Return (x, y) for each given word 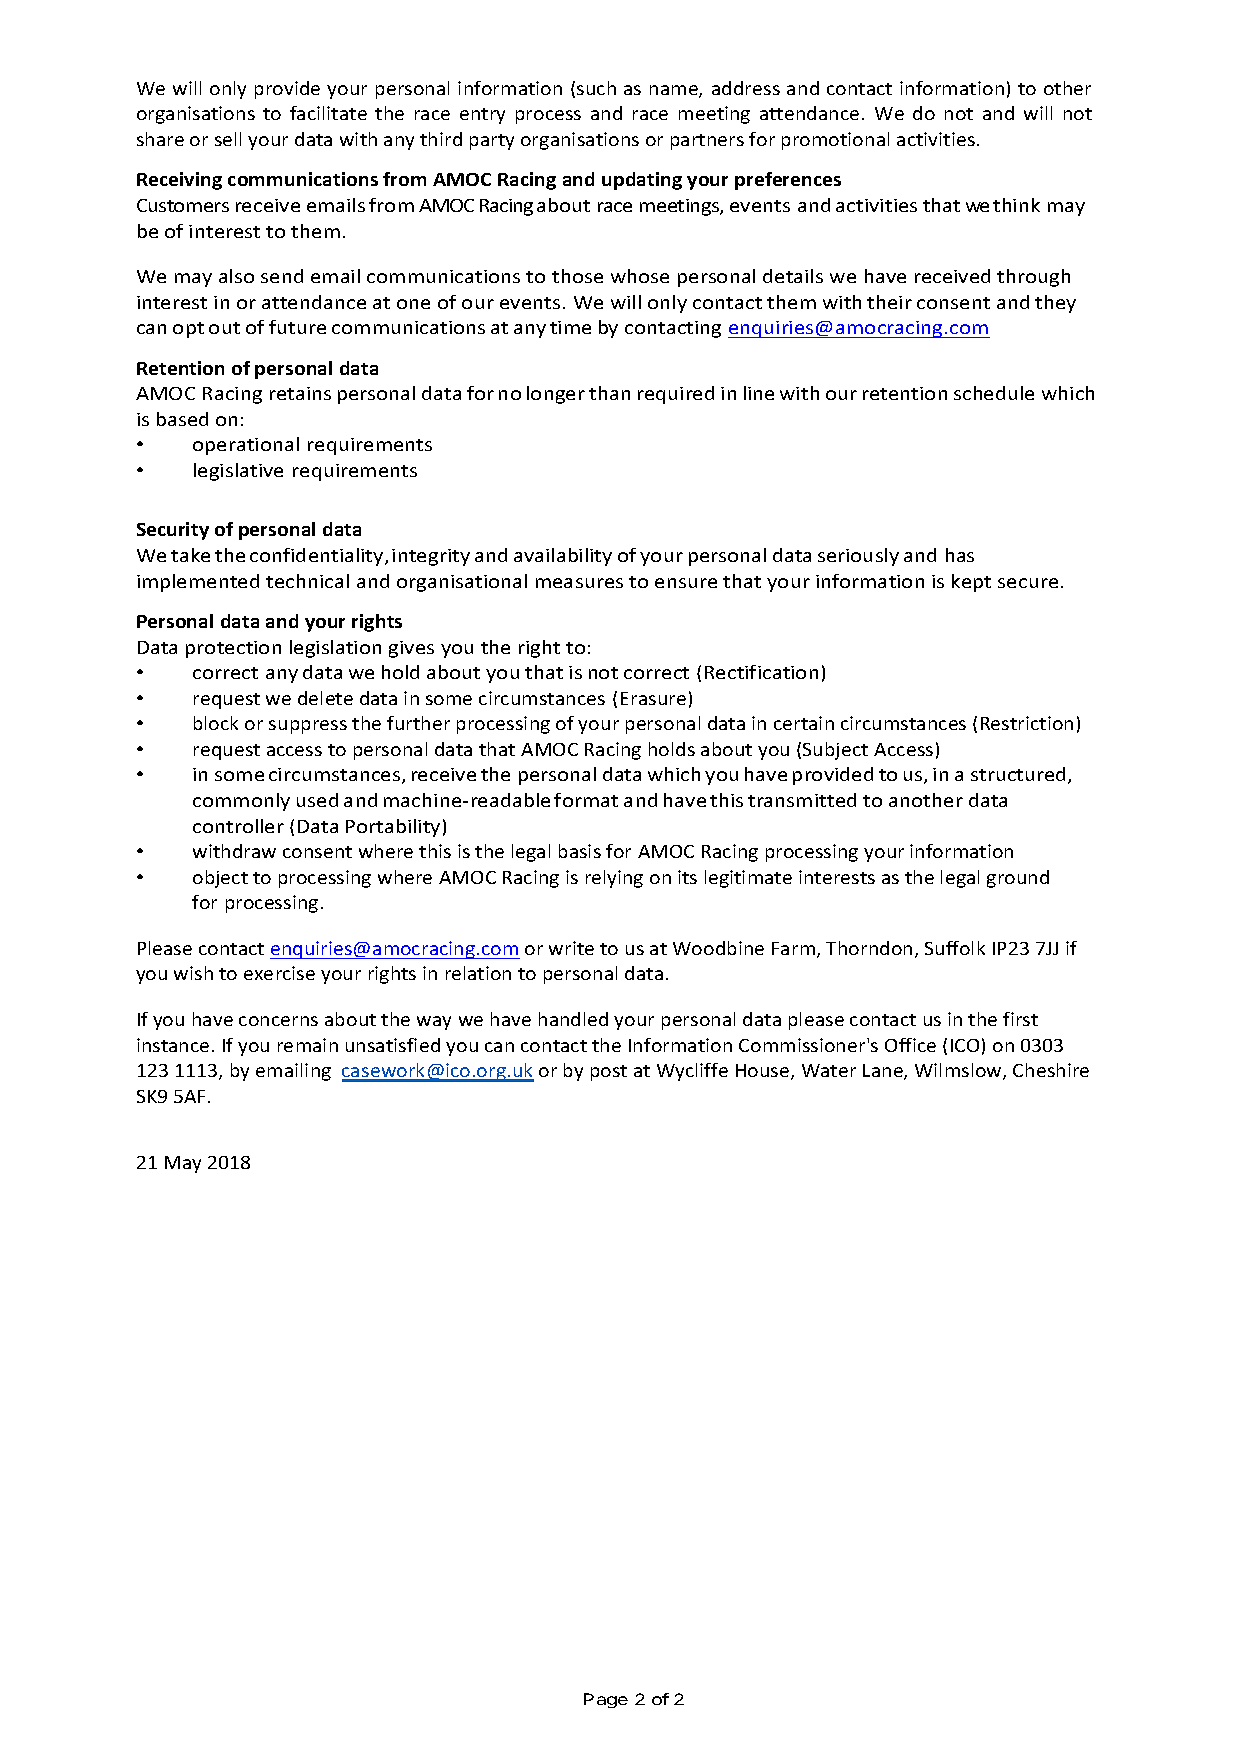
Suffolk (955, 948)
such (596, 88)
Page (606, 1700)
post (609, 1073)
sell (228, 139)
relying (614, 879)
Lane (884, 1072)
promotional (835, 141)
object (220, 879)
